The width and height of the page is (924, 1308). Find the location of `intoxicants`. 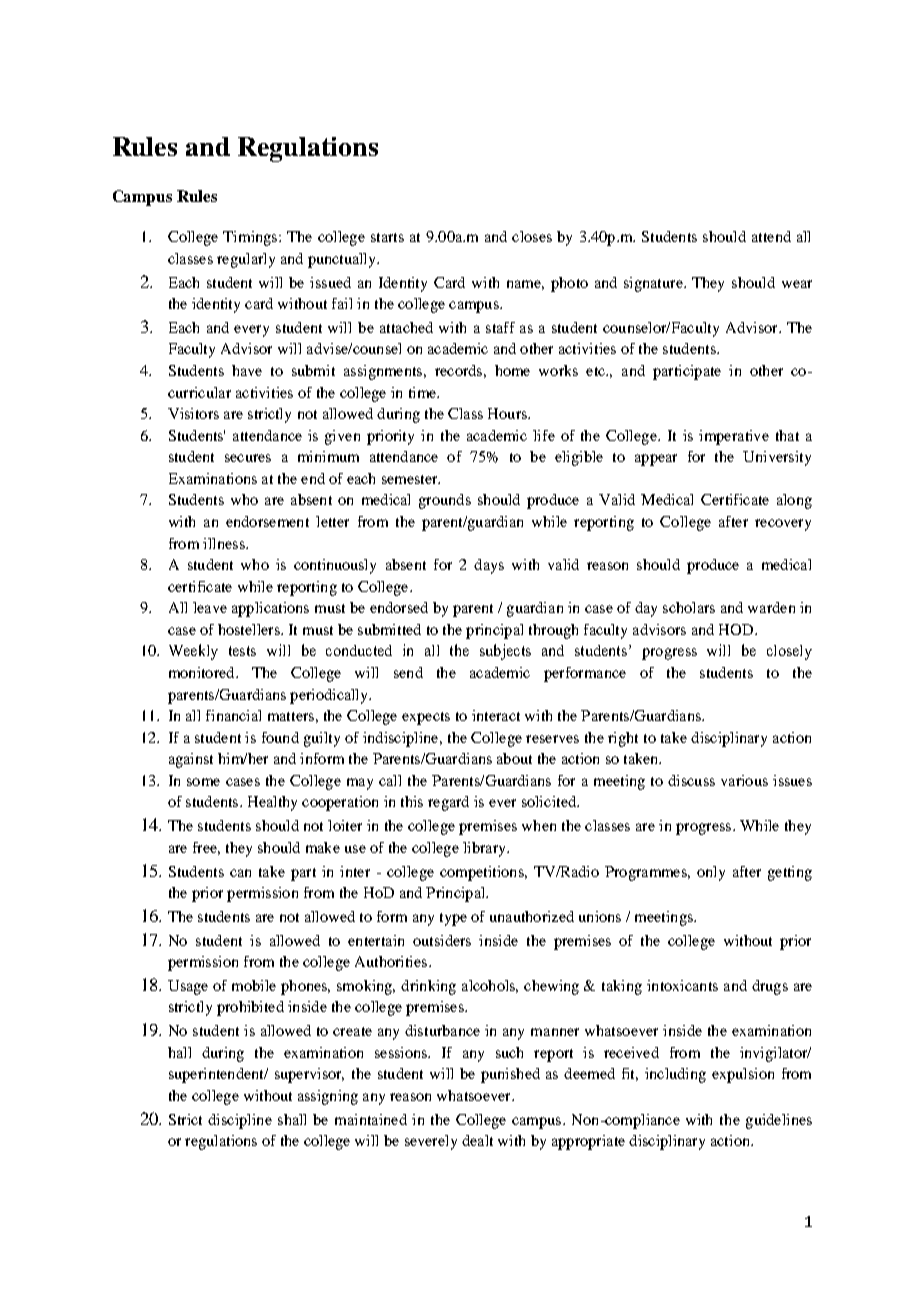

intoxicants is located at coordinates (682, 985).
